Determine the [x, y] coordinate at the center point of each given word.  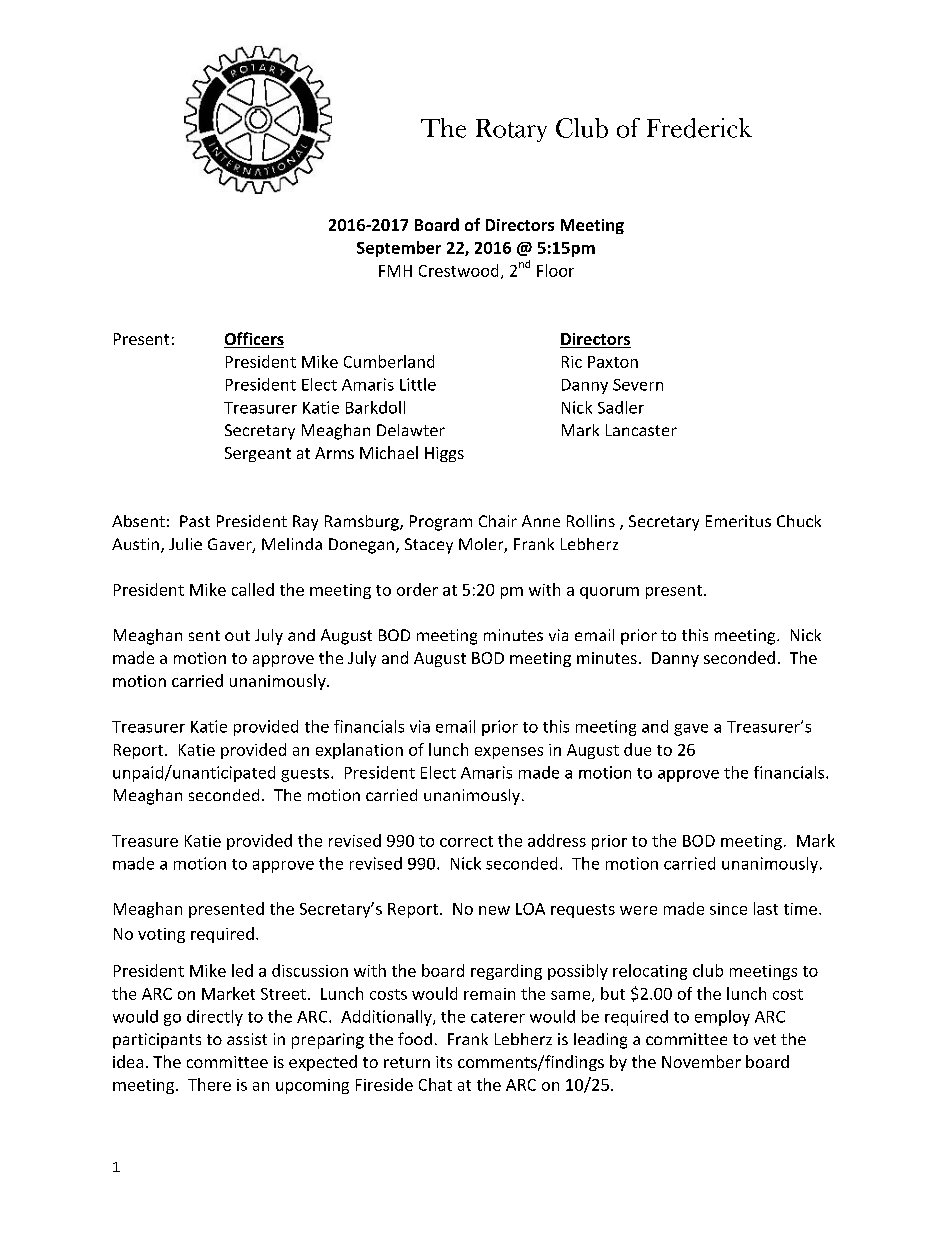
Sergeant [258, 454]
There [209, 1084]
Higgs [444, 454]
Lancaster [641, 430]
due [637, 749]
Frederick [699, 128]
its [444, 1062]
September [399, 249]
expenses [509, 753]
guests [306, 775]
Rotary [511, 130]
